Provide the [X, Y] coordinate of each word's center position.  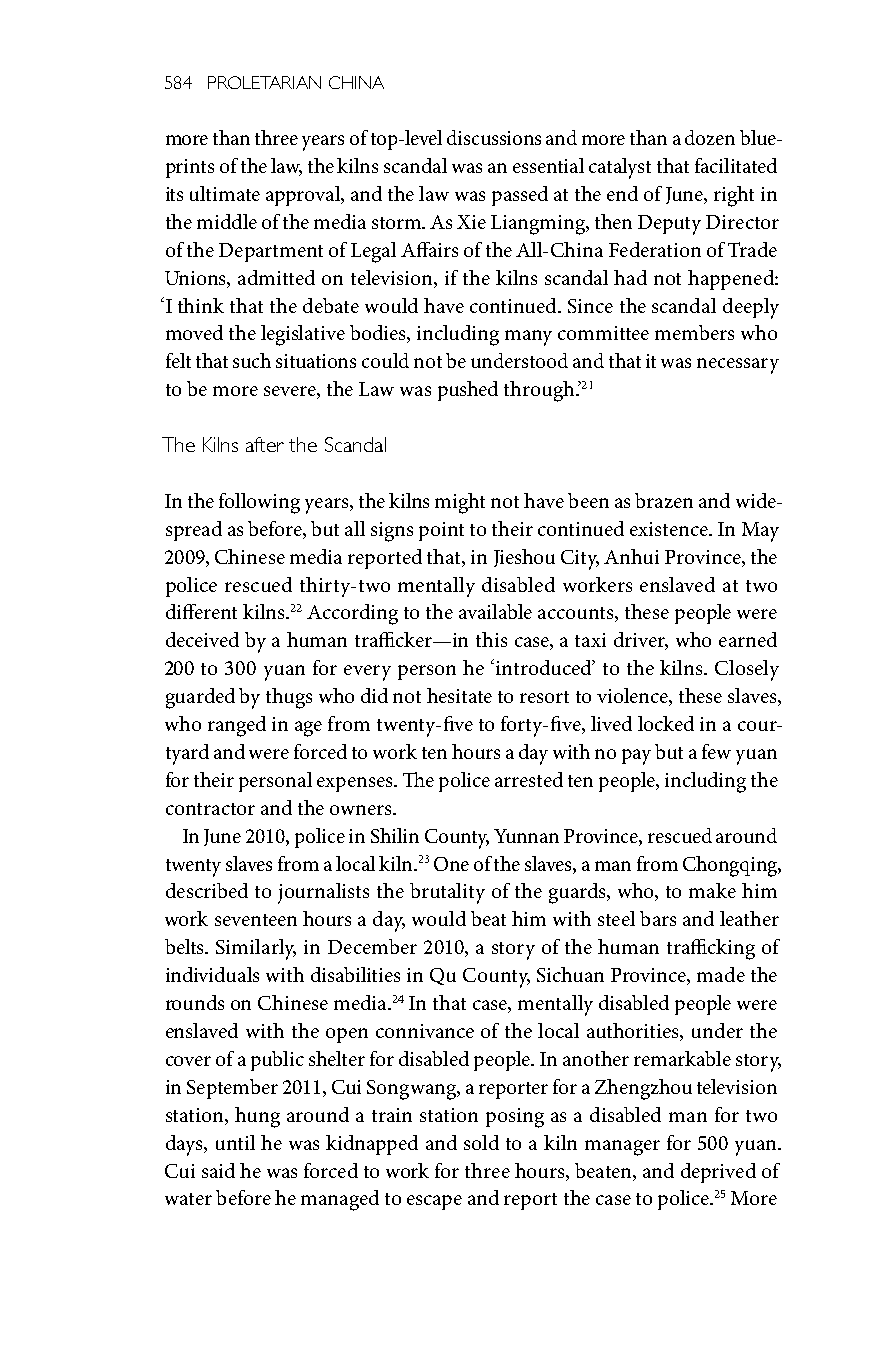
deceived [202, 639]
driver [641, 641]
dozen [710, 137]
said [218, 1170]
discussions [494, 137]
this [491, 639]
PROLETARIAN [264, 82]
